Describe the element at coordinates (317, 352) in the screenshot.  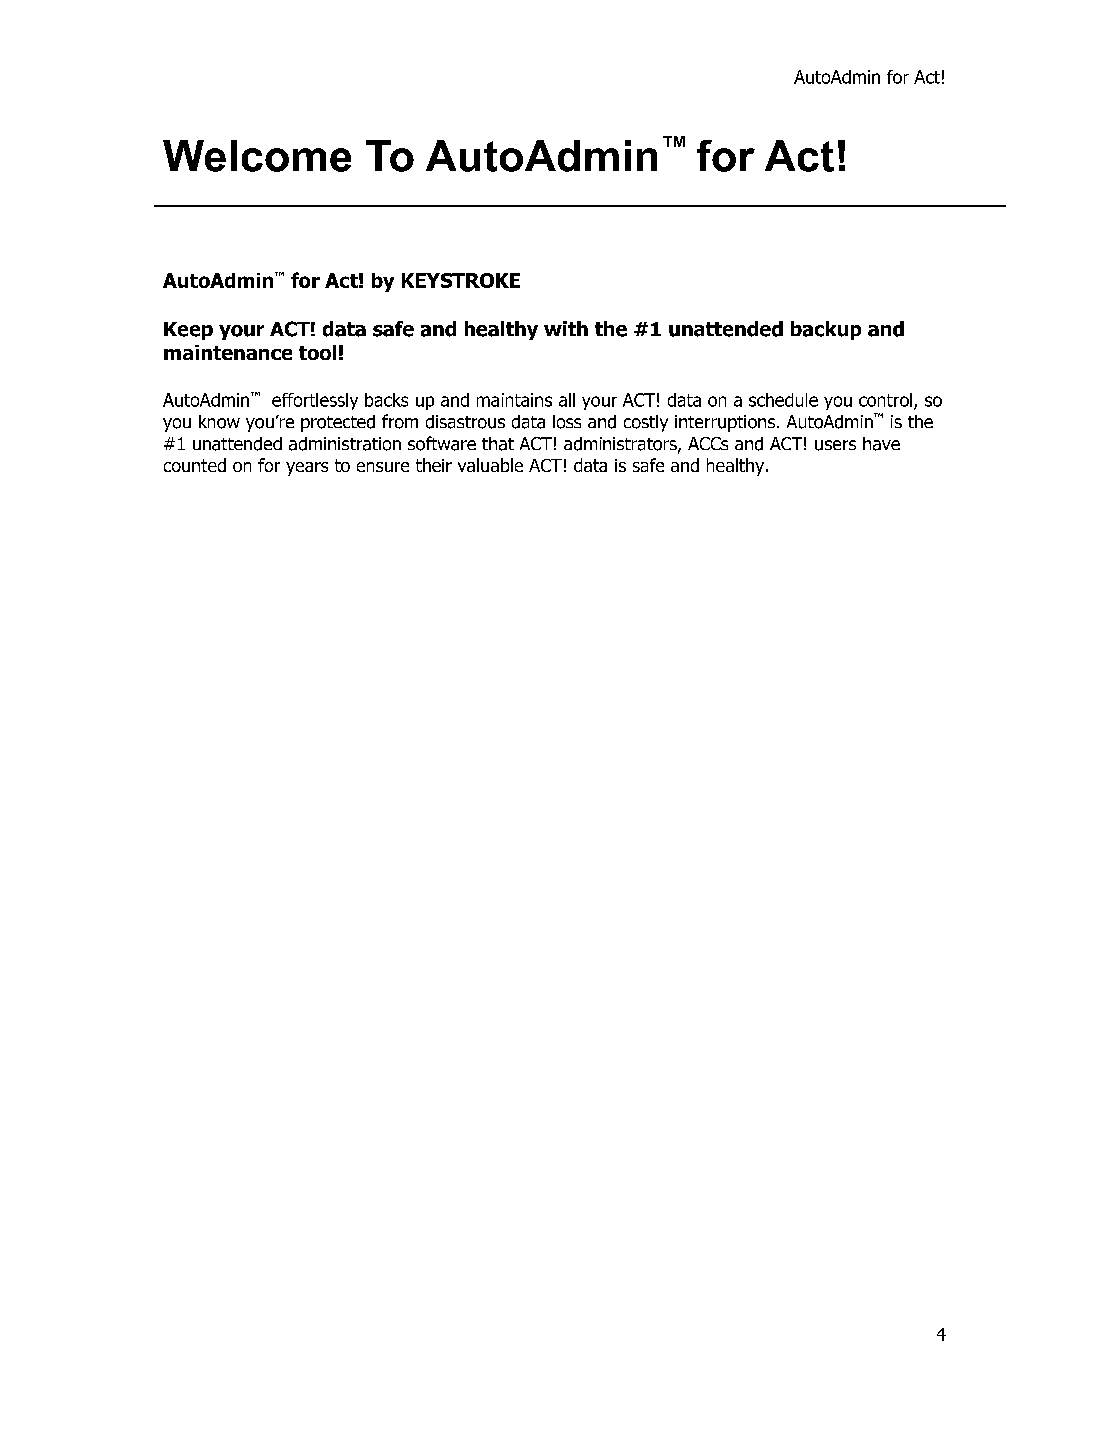
I see `tool` at that location.
